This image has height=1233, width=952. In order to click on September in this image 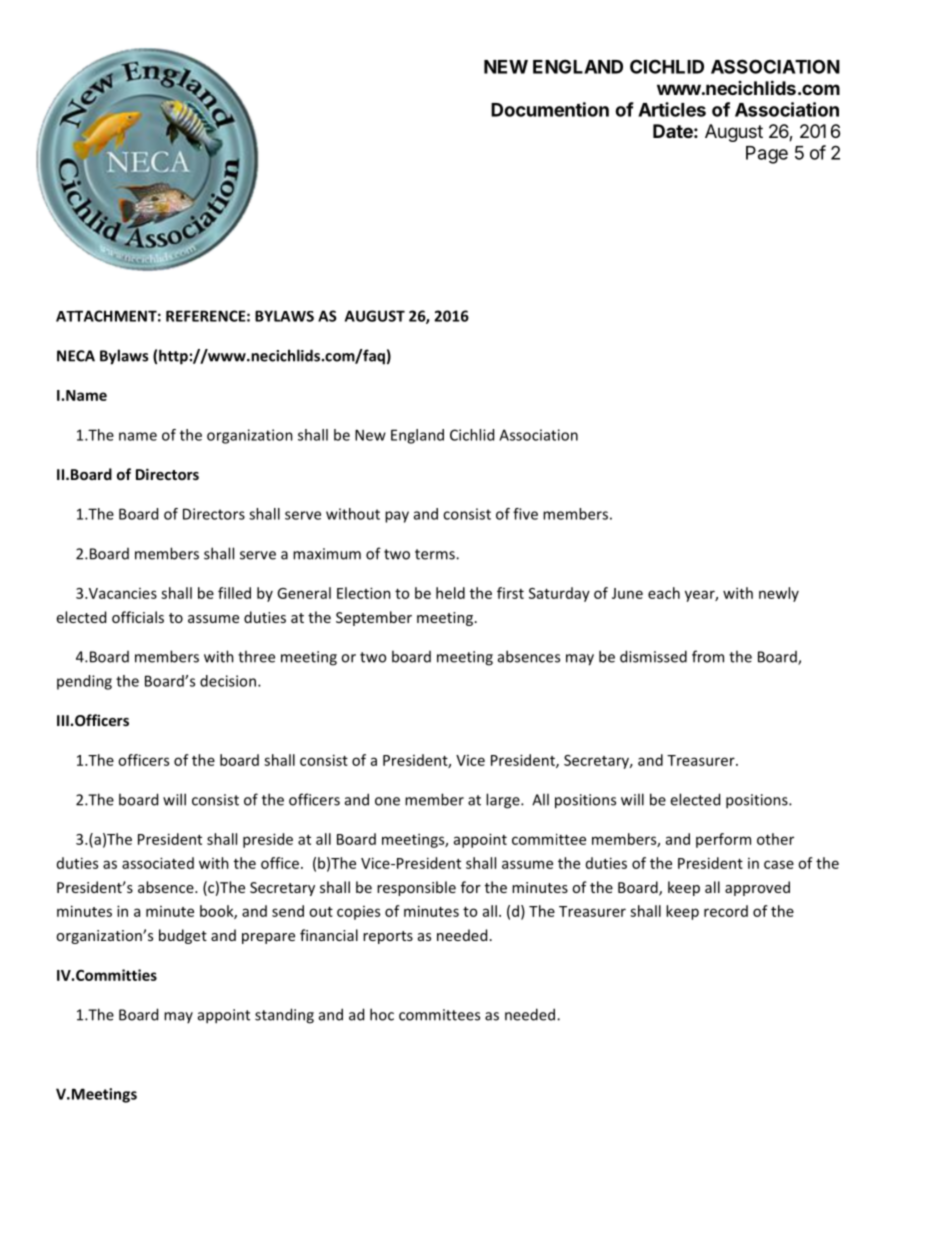, I will do `click(374, 618)`.
